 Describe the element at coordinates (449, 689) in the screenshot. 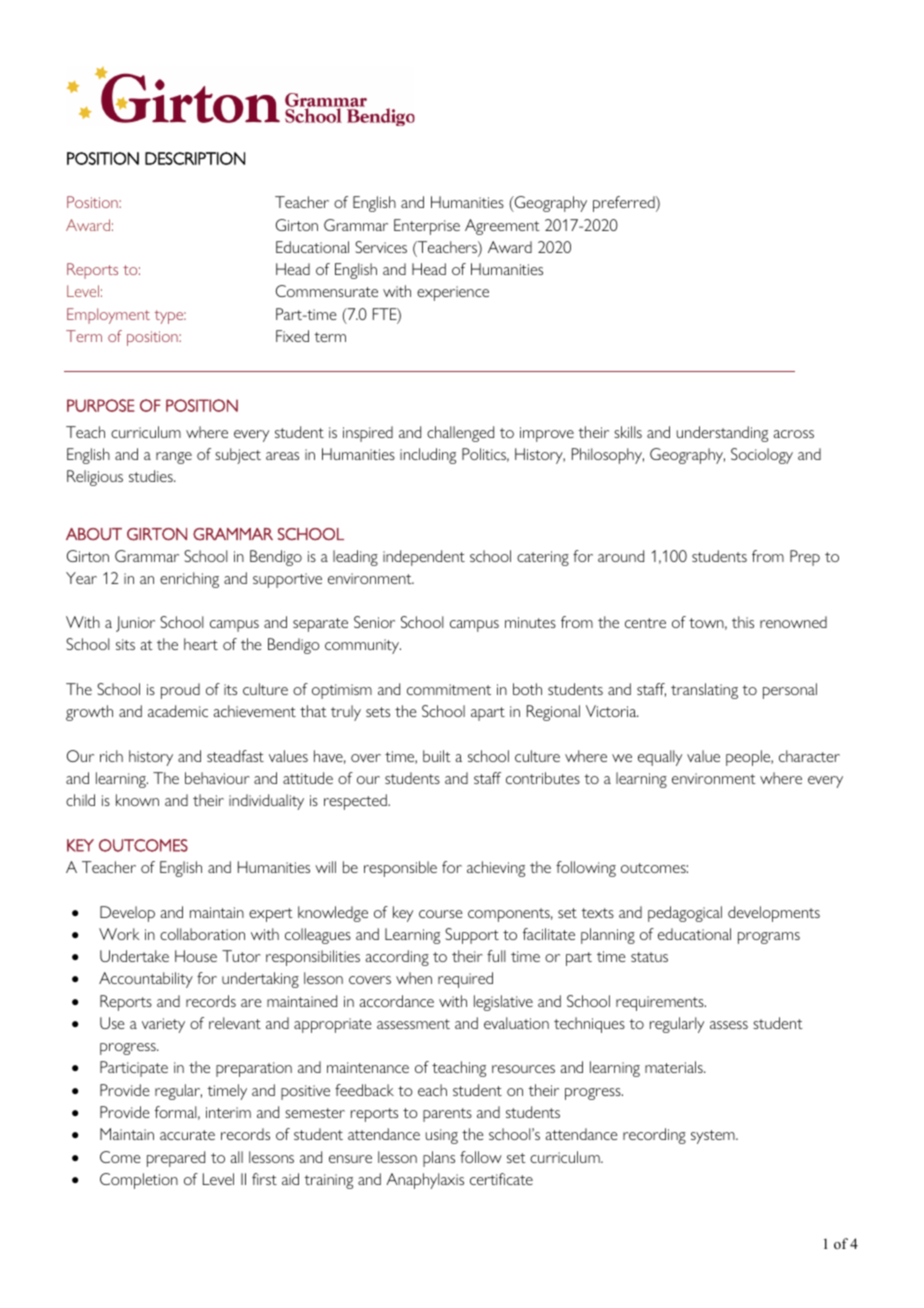

I see `commitment` at that location.
